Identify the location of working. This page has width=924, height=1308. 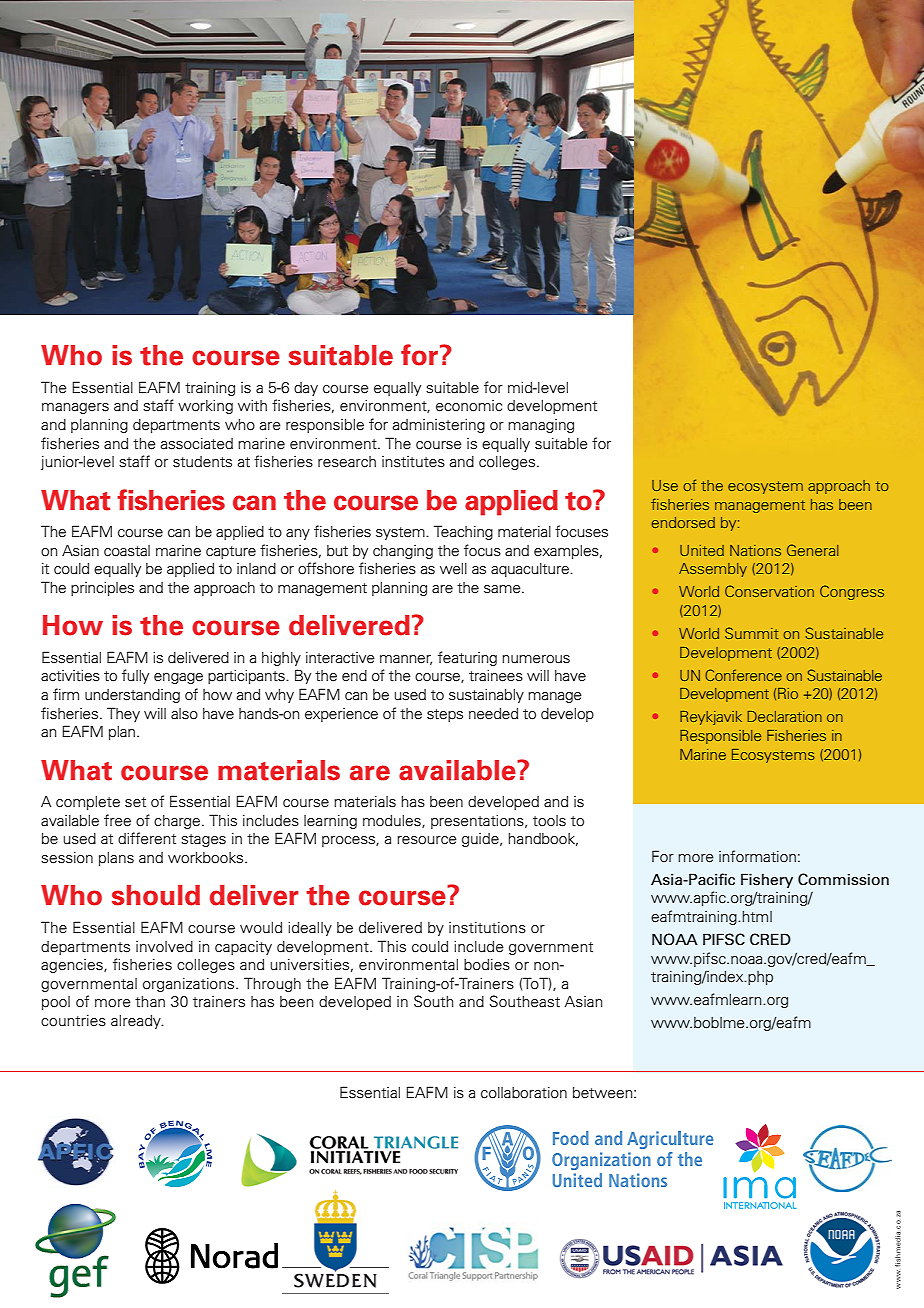
(205, 406).
